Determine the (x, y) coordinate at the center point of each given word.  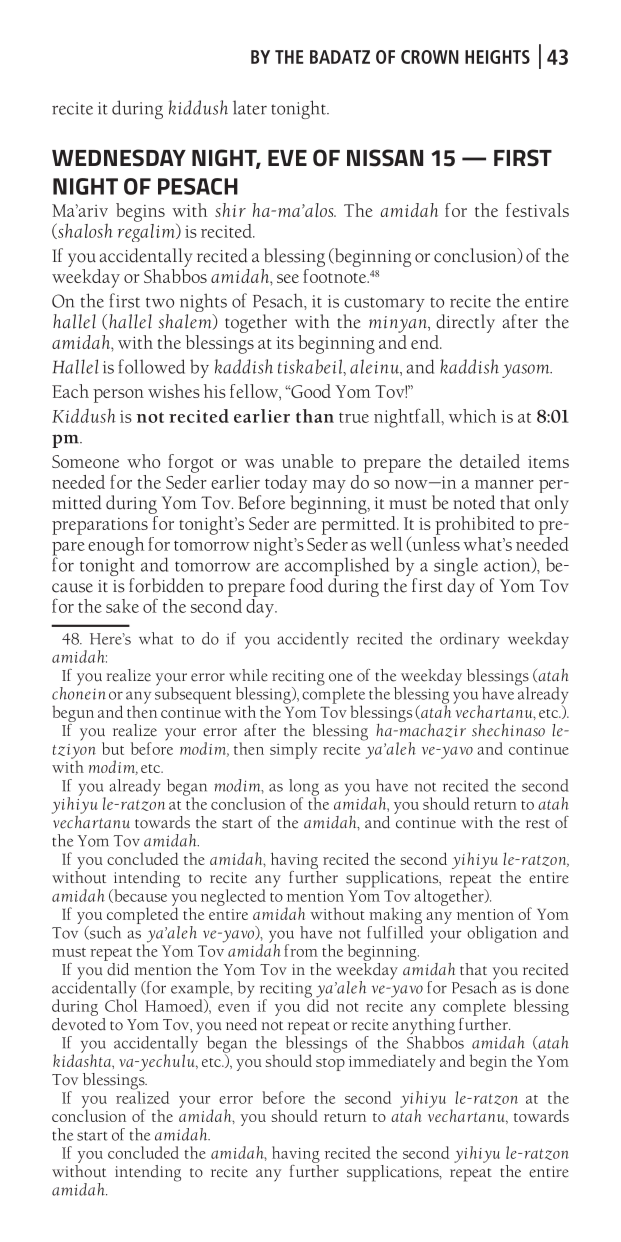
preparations (100, 526)
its (285, 342)
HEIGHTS (497, 57)
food (306, 585)
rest (538, 824)
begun (73, 714)
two (160, 302)
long (304, 788)
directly (465, 323)
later (250, 107)
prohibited (475, 525)
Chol (121, 1004)
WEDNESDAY (119, 158)
